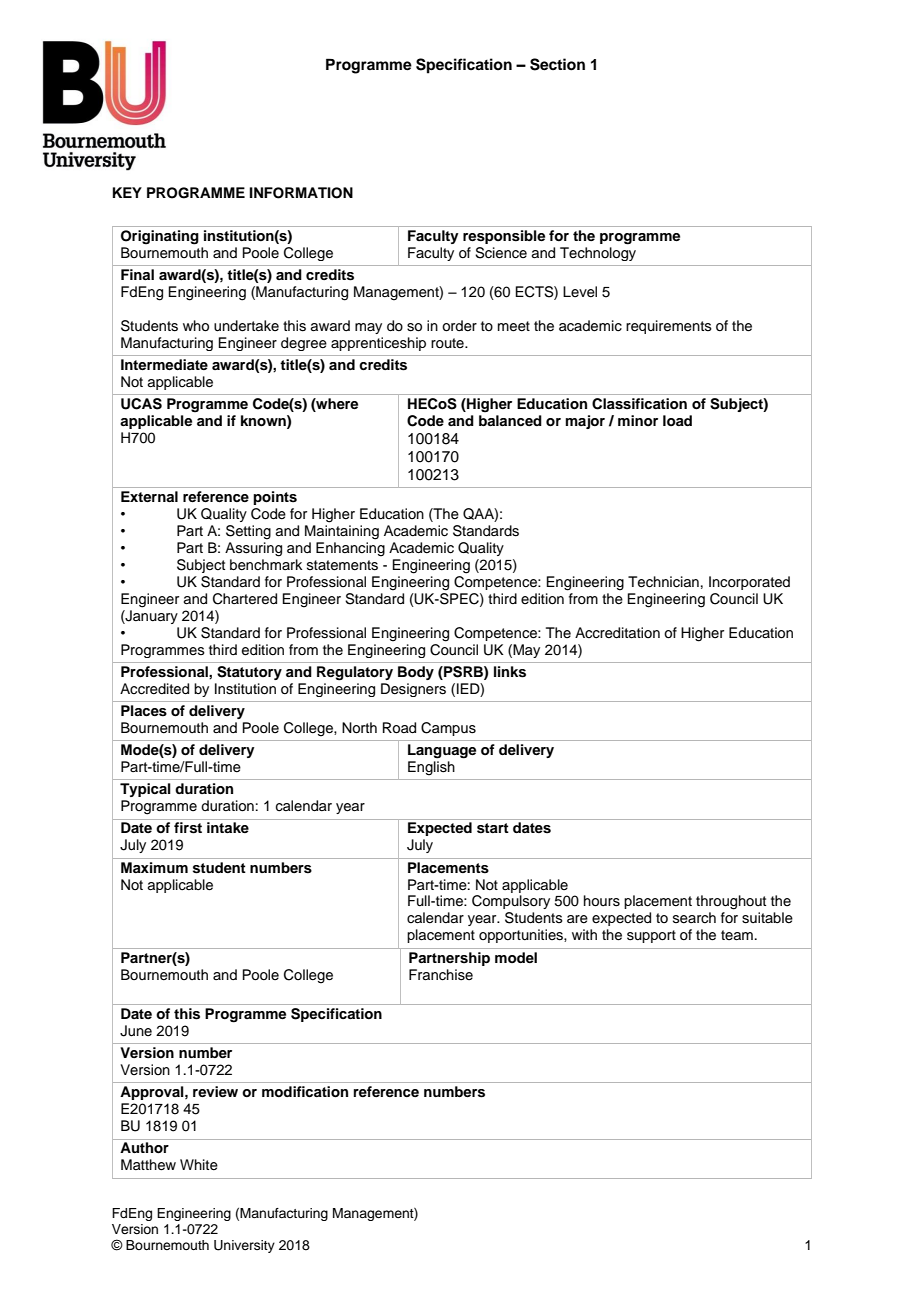  Describe the element at coordinates (248, 532) in the screenshot. I see `Setting` at that location.
